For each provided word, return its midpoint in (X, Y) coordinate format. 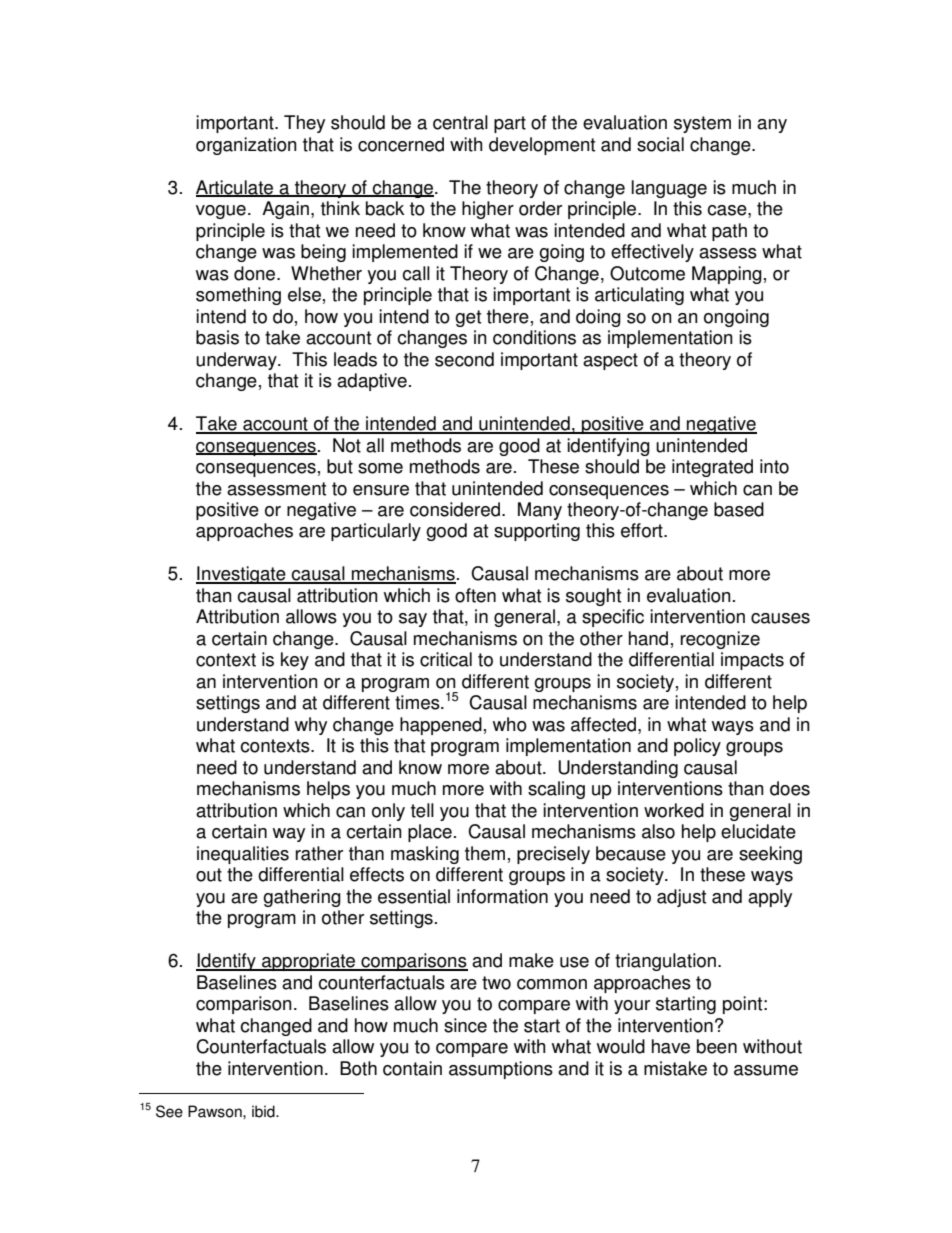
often (475, 595)
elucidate (758, 831)
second (464, 359)
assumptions (501, 1070)
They (304, 124)
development (542, 146)
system (702, 124)
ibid (264, 1111)
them (485, 853)
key (295, 661)
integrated (712, 468)
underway (237, 361)
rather (319, 853)
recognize (720, 640)
